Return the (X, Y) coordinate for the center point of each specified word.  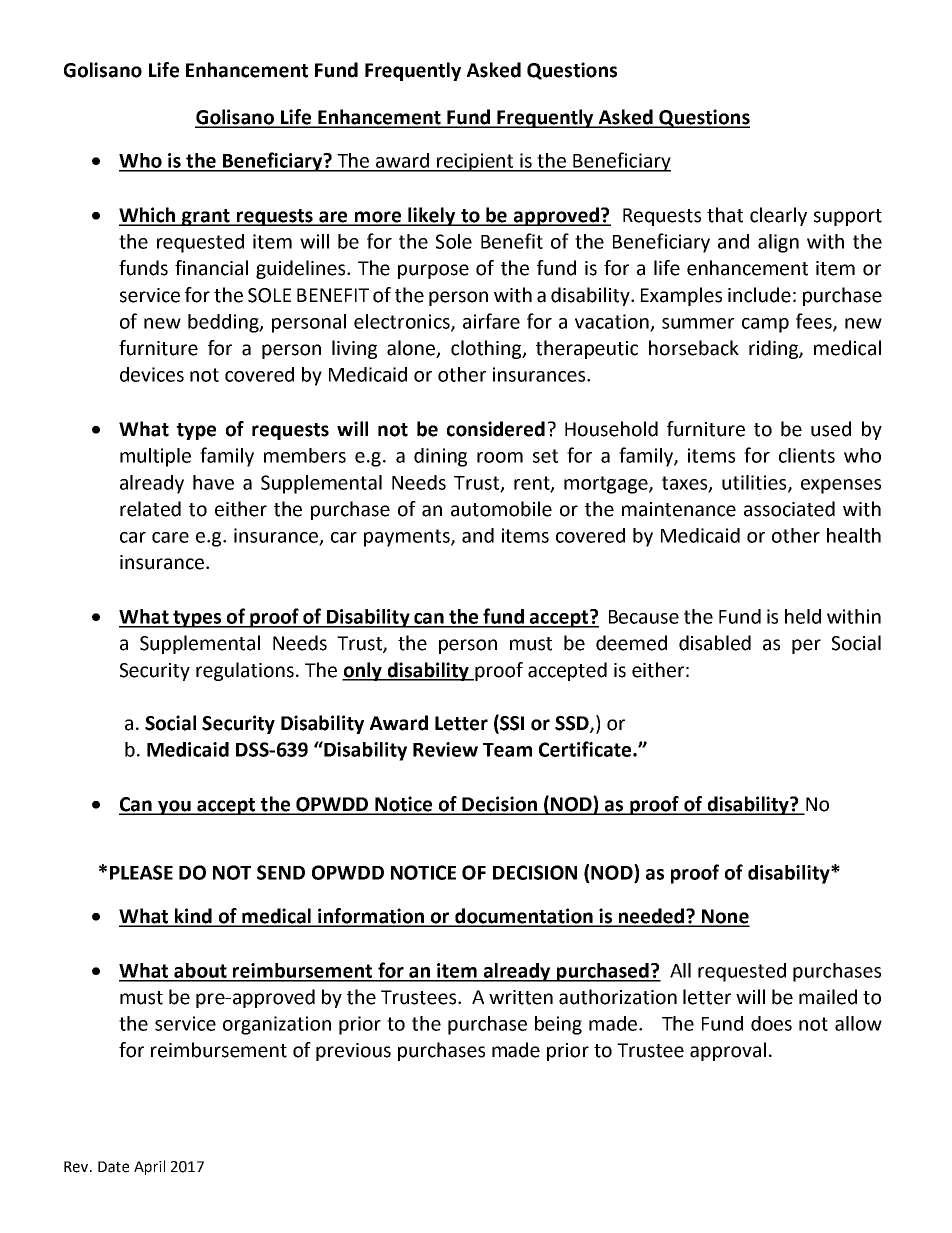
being (558, 1025)
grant (206, 217)
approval (728, 1051)
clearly (778, 216)
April (149, 1167)
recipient (475, 162)
